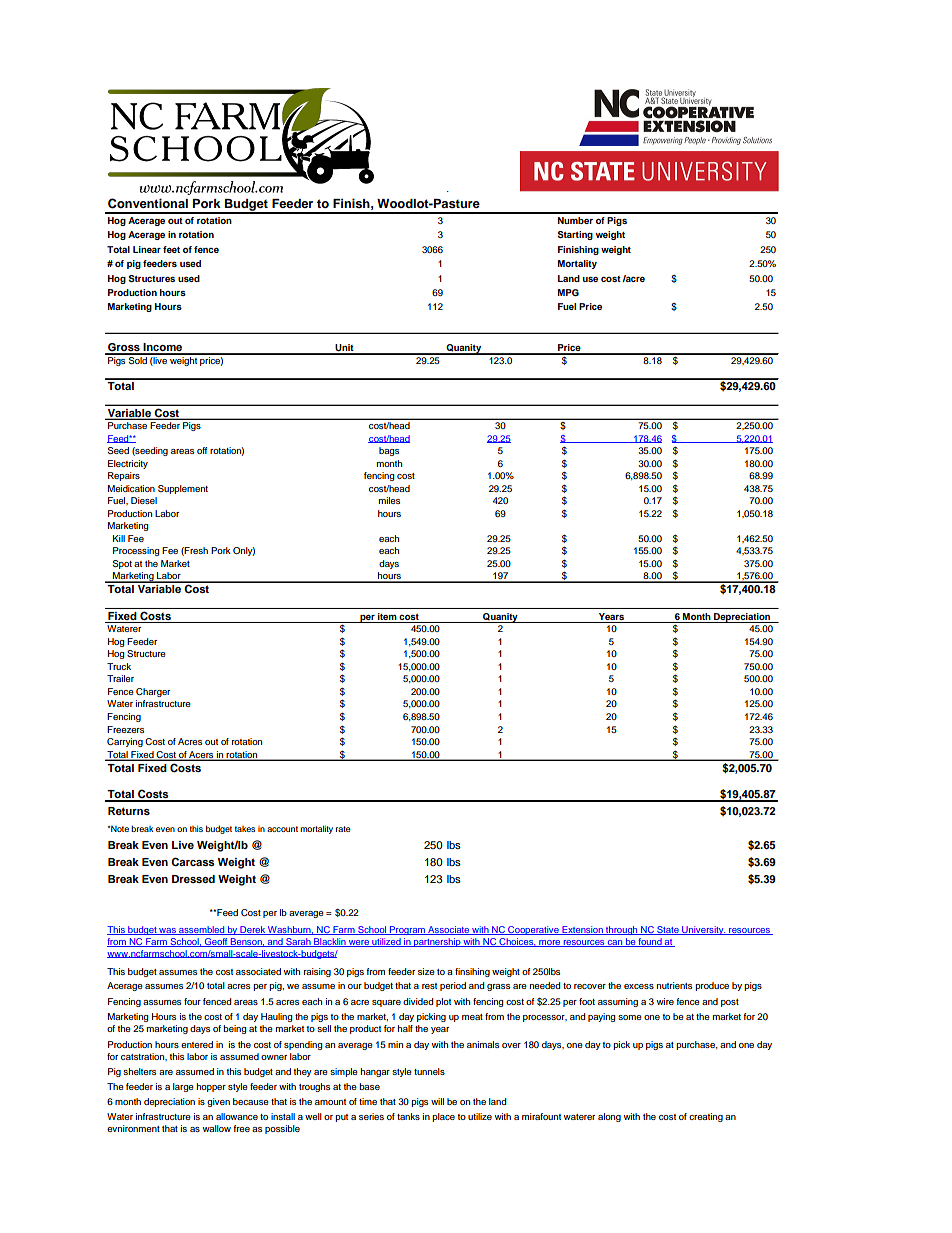 Image resolution: width=952 pixels, height=1233 pixels. What do you see at coordinates (171, 249) in the page?
I see `feet` at bounding box center [171, 249].
